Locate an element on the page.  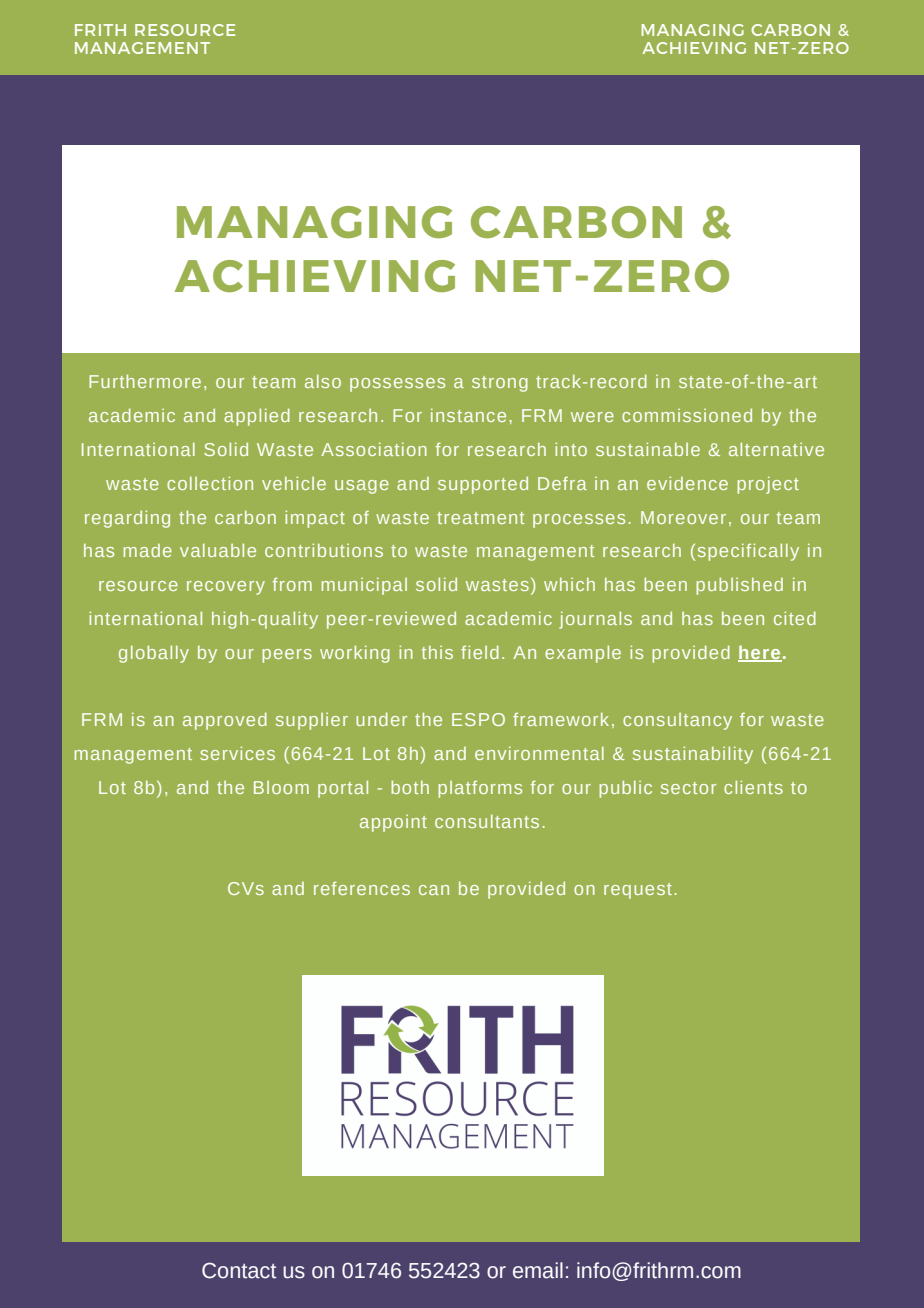
instance is located at coordinates (468, 415).
